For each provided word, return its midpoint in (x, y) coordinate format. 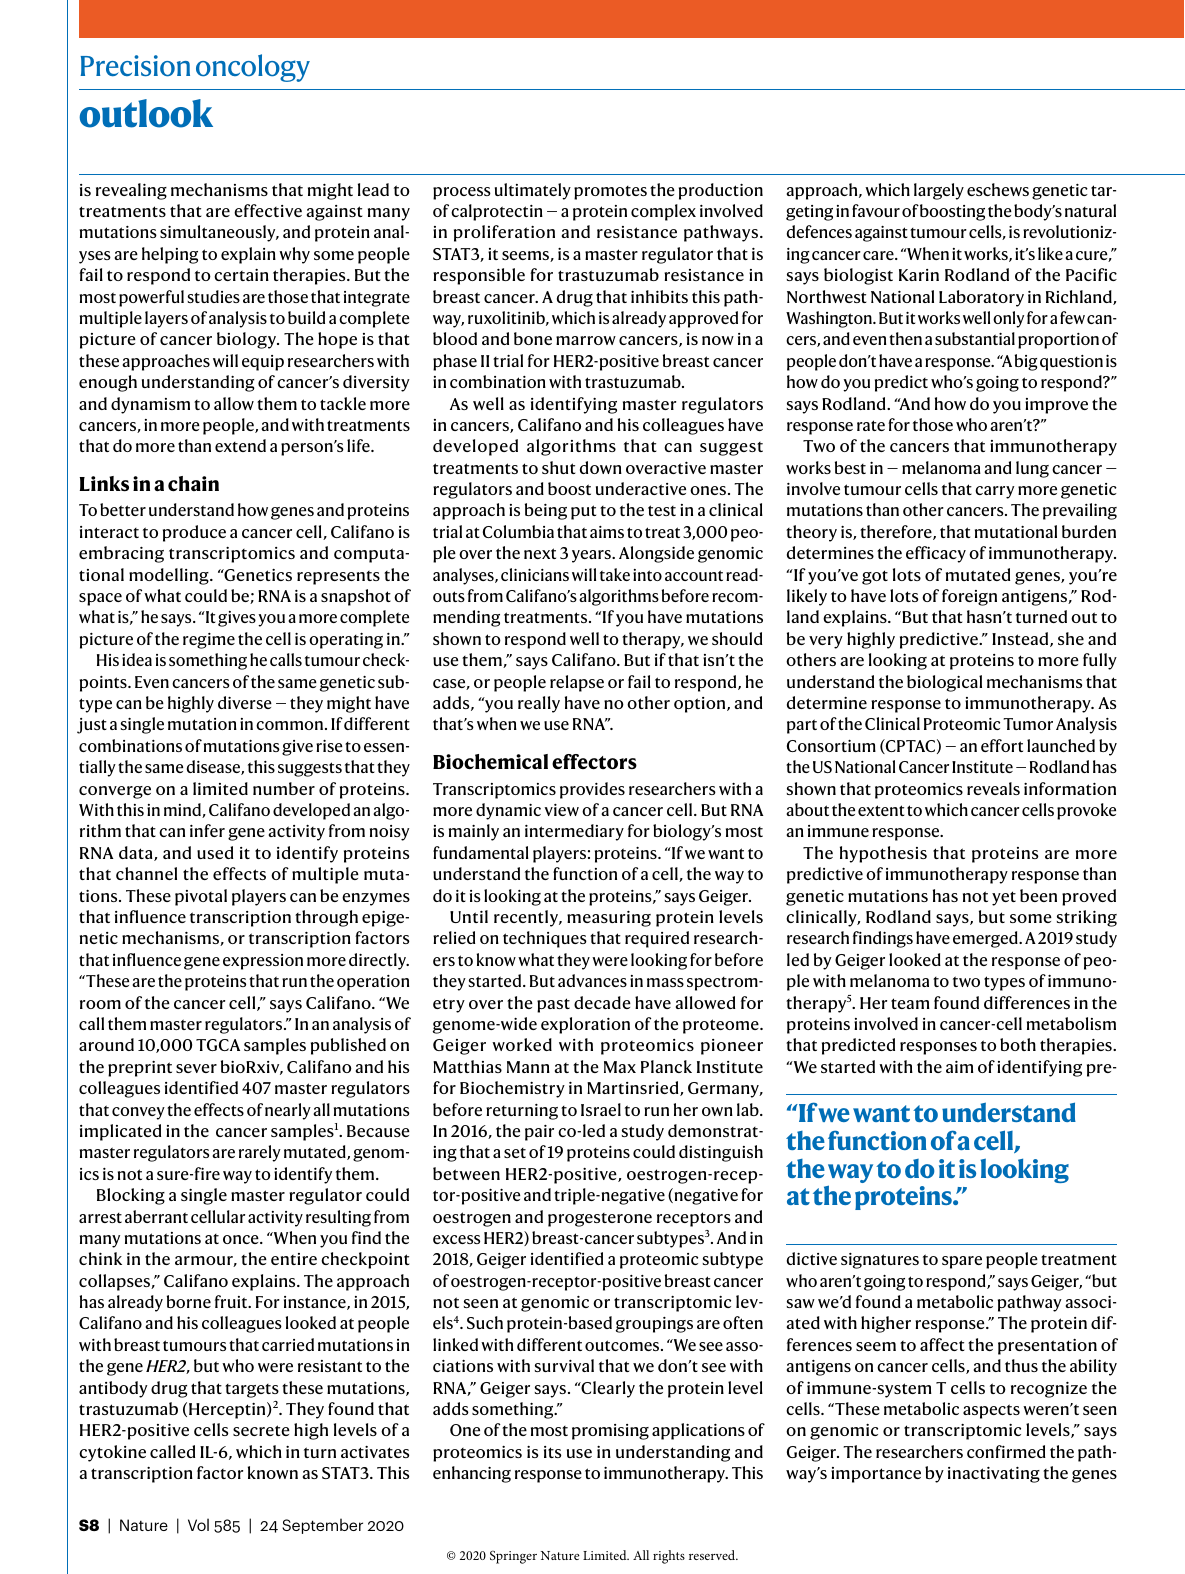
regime (209, 641)
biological (944, 683)
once (242, 1239)
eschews (998, 189)
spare (962, 1262)
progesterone (600, 1220)
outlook (146, 113)
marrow (586, 340)
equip (263, 363)
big (1026, 362)
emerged (986, 939)
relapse (577, 683)
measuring (609, 919)
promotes (610, 193)
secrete (261, 1430)
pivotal (201, 897)
